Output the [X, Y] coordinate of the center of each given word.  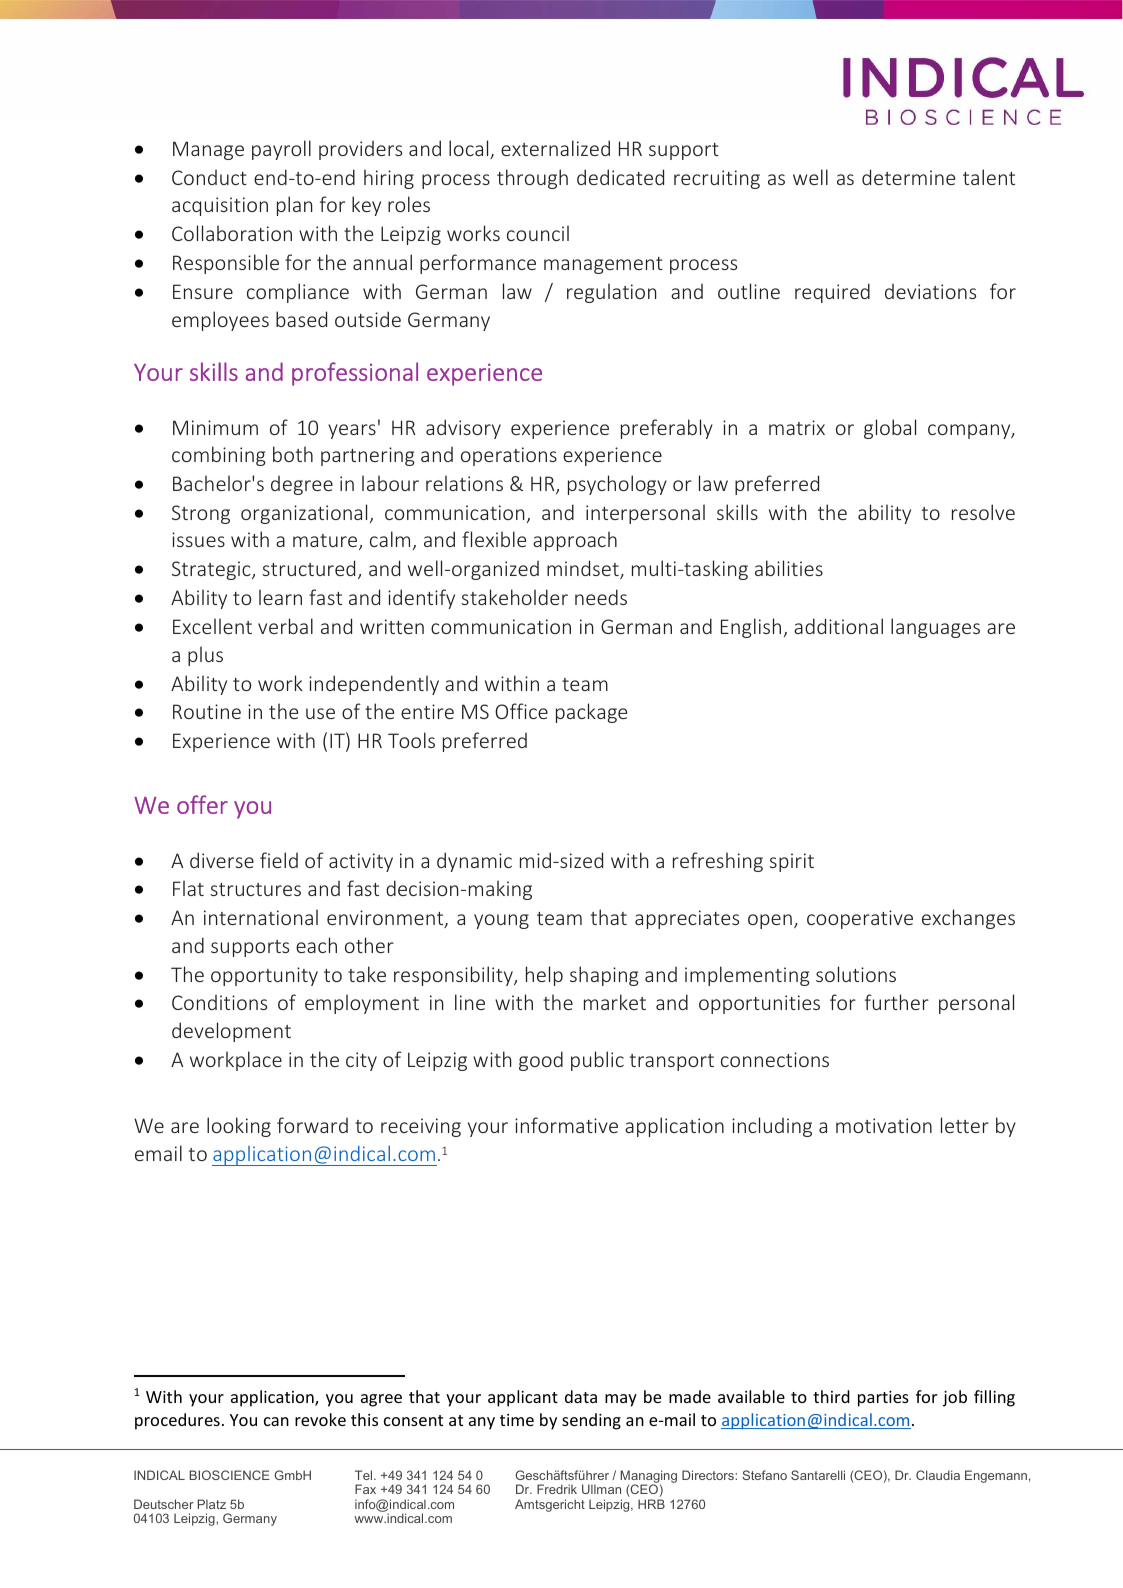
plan [295, 206]
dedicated [620, 177]
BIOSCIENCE [229, 1475]
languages [935, 628]
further [897, 1002]
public [597, 1061]
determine [908, 177]
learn [280, 597]
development [231, 1032]
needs [601, 597]
